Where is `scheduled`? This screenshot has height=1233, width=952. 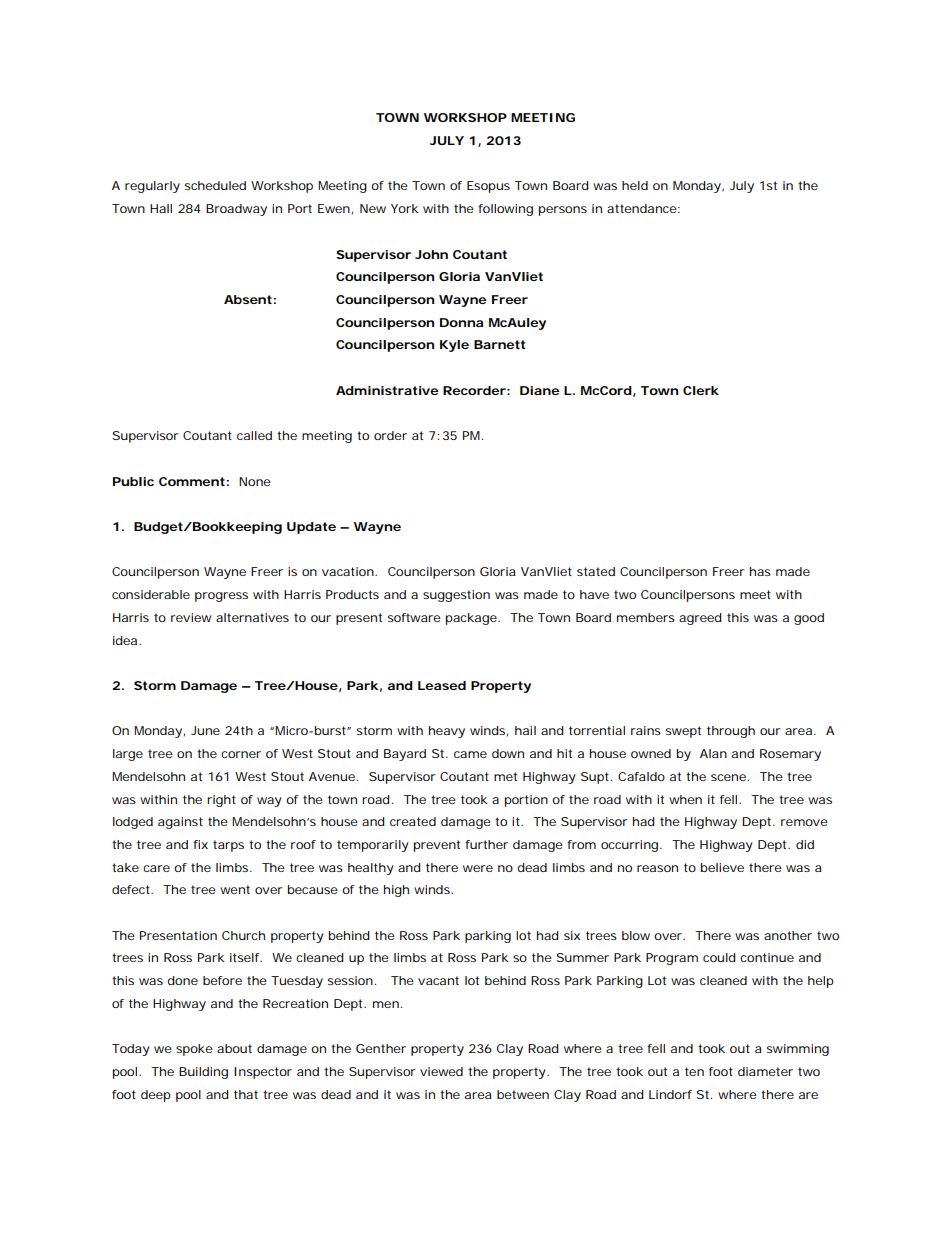 scheduled is located at coordinates (215, 185).
